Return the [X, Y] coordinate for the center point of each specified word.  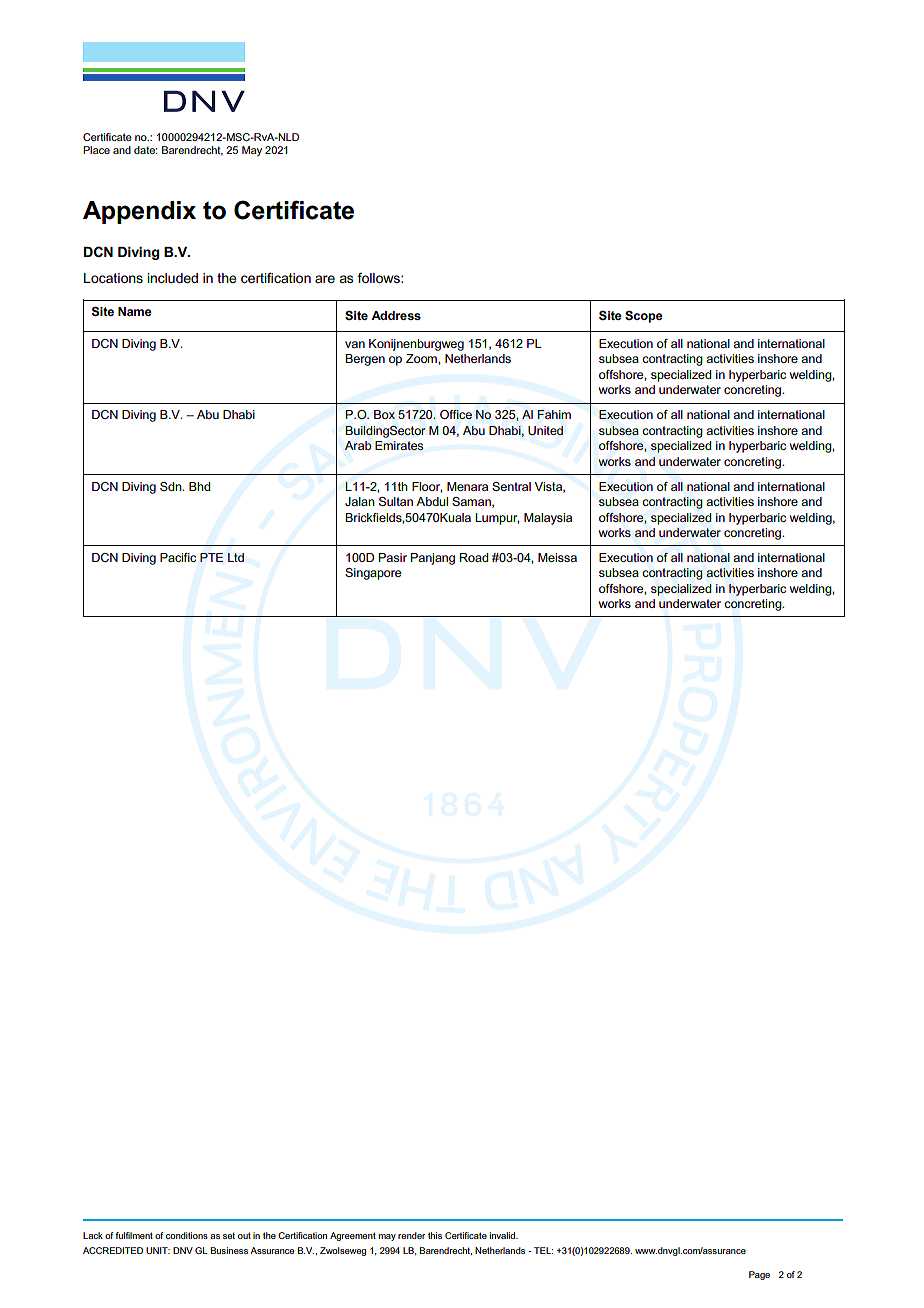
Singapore [373, 574]
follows [379, 278]
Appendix [139, 212]
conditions [187, 1235]
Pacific [178, 557]
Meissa [557, 557]
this [435, 1235]
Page [759, 1275]
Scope [644, 316]
